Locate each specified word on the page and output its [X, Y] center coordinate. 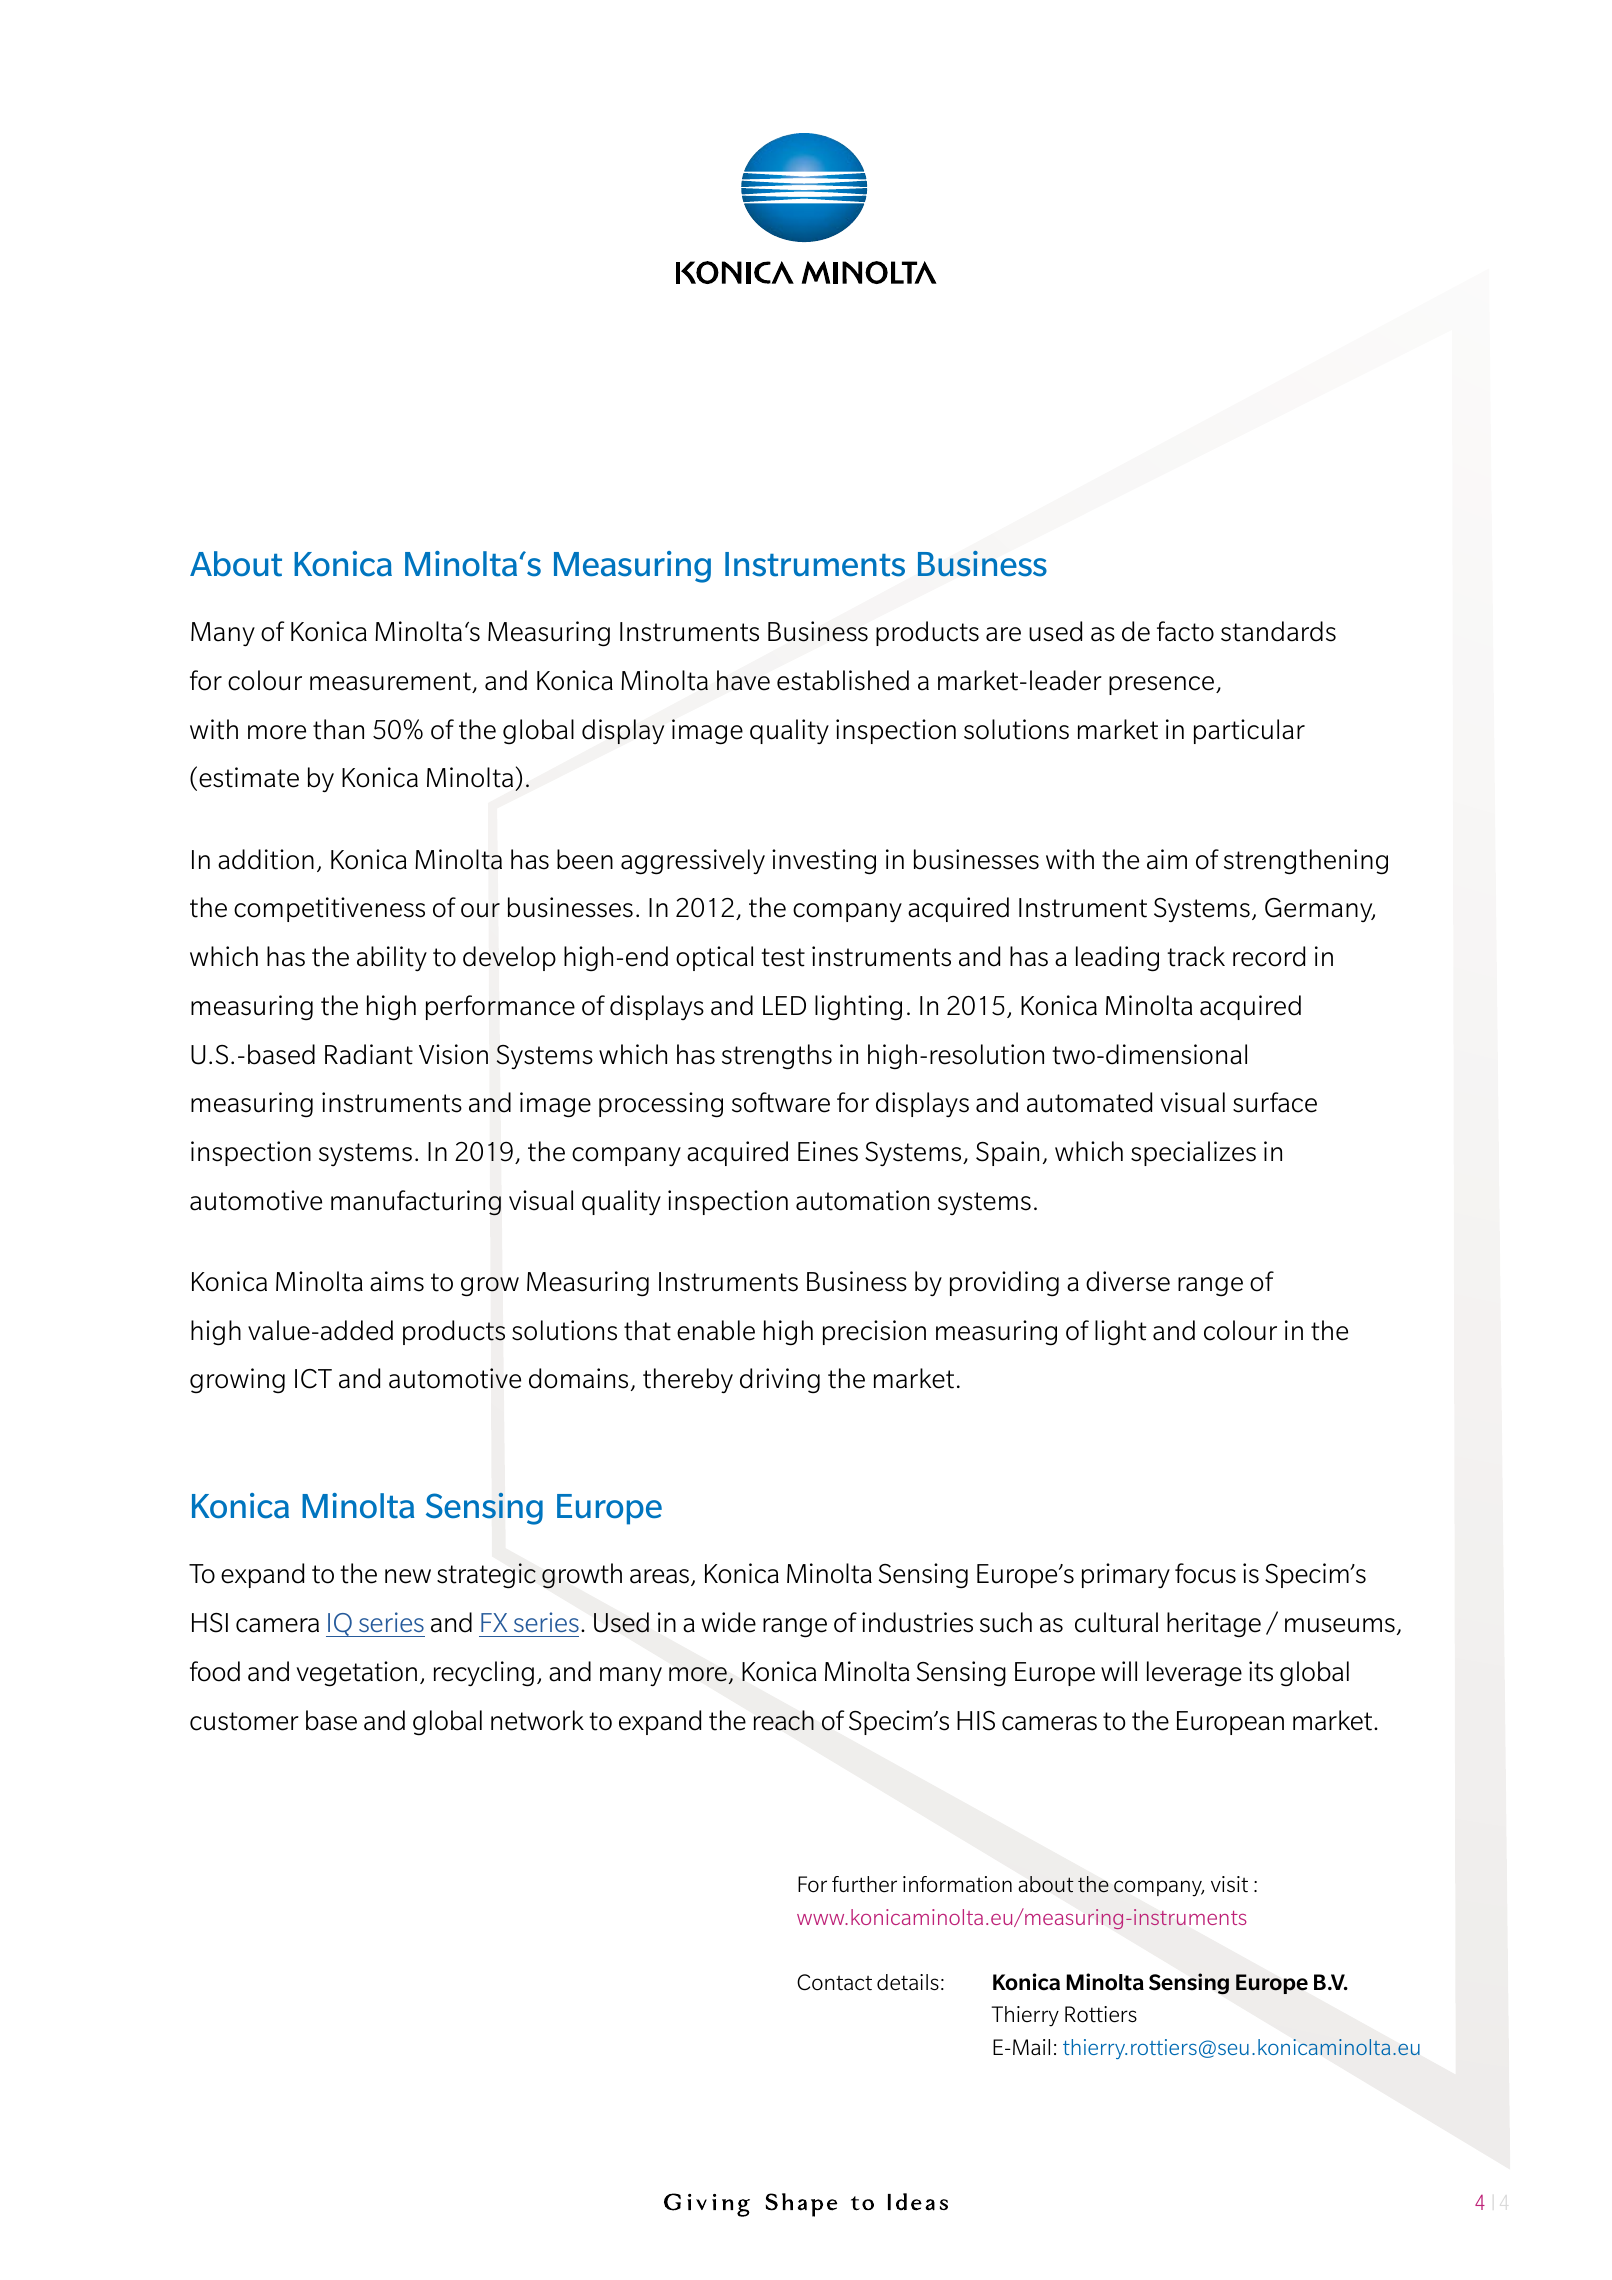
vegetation [356, 1674]
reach [784, 1720]
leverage [1194, 1674]
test [783, 957]
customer [244, 1721]
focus [1205, 1573]
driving [780, 1380]
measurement [391, 682]
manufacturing [416, 1203]
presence [1163, 685]
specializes [1193, 1153]
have [743, 680]
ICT [313, 1379]
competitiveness [329, 909]
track [1196, 956]
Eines [828, 1151]
